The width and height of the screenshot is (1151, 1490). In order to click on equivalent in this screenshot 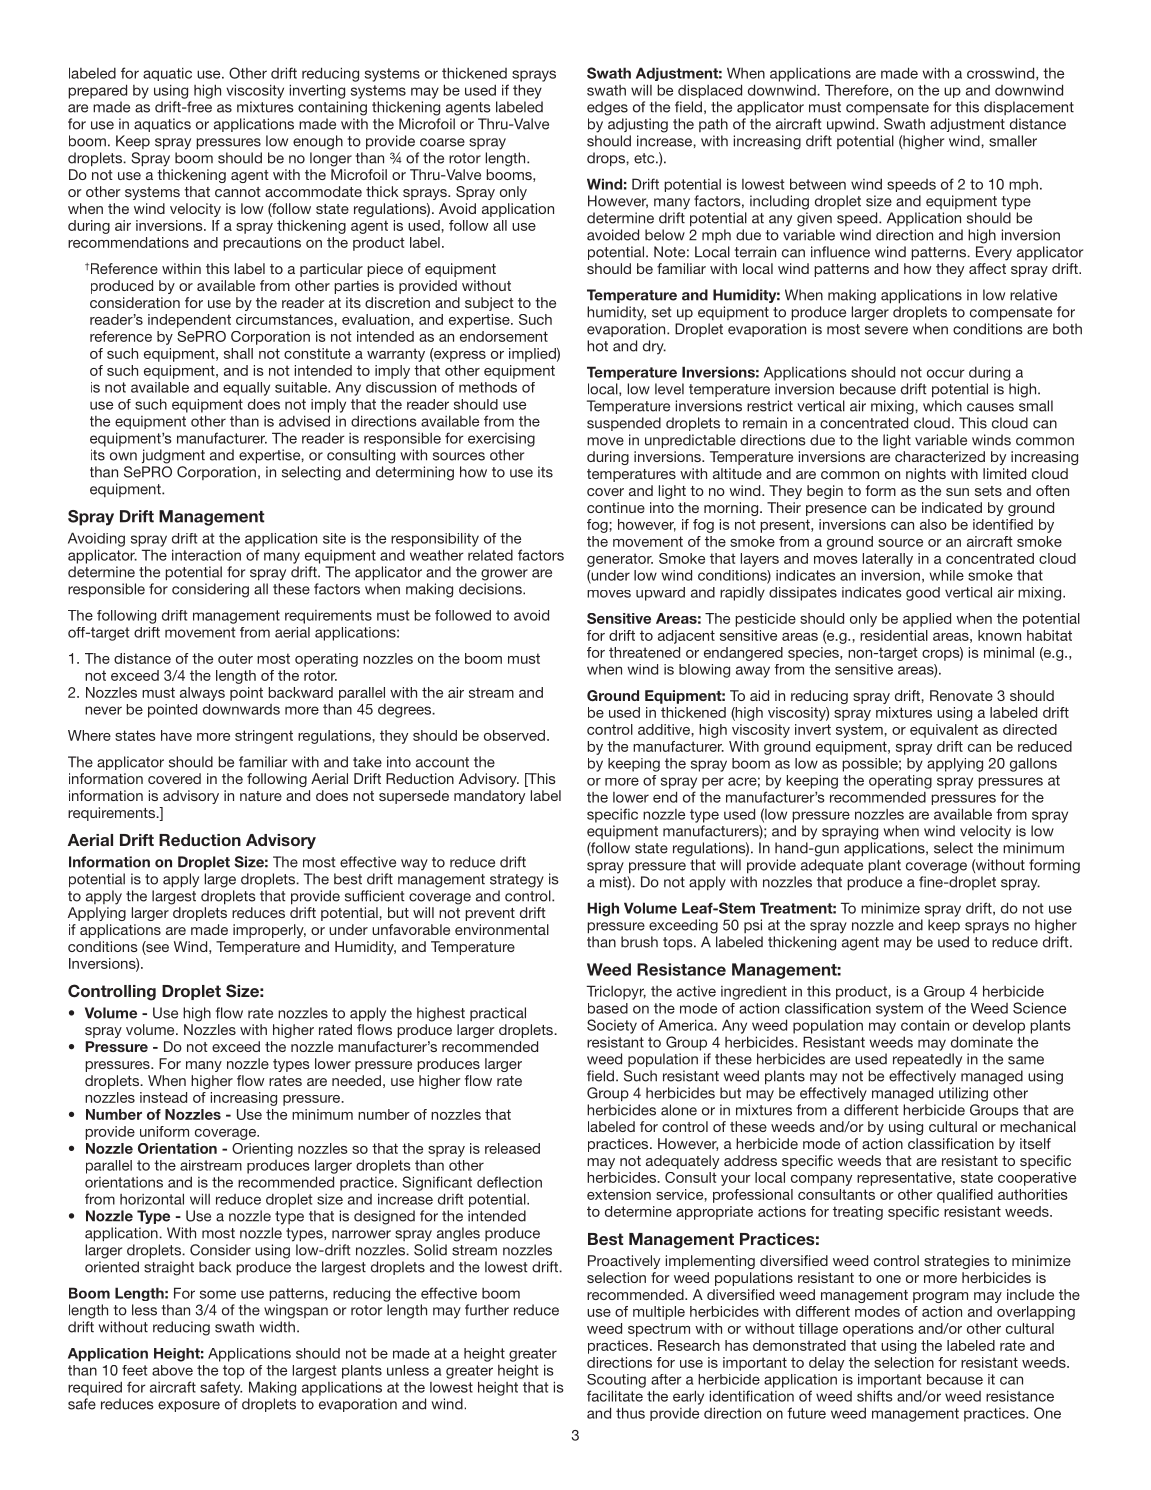, I will do `click(944, 731)`.
